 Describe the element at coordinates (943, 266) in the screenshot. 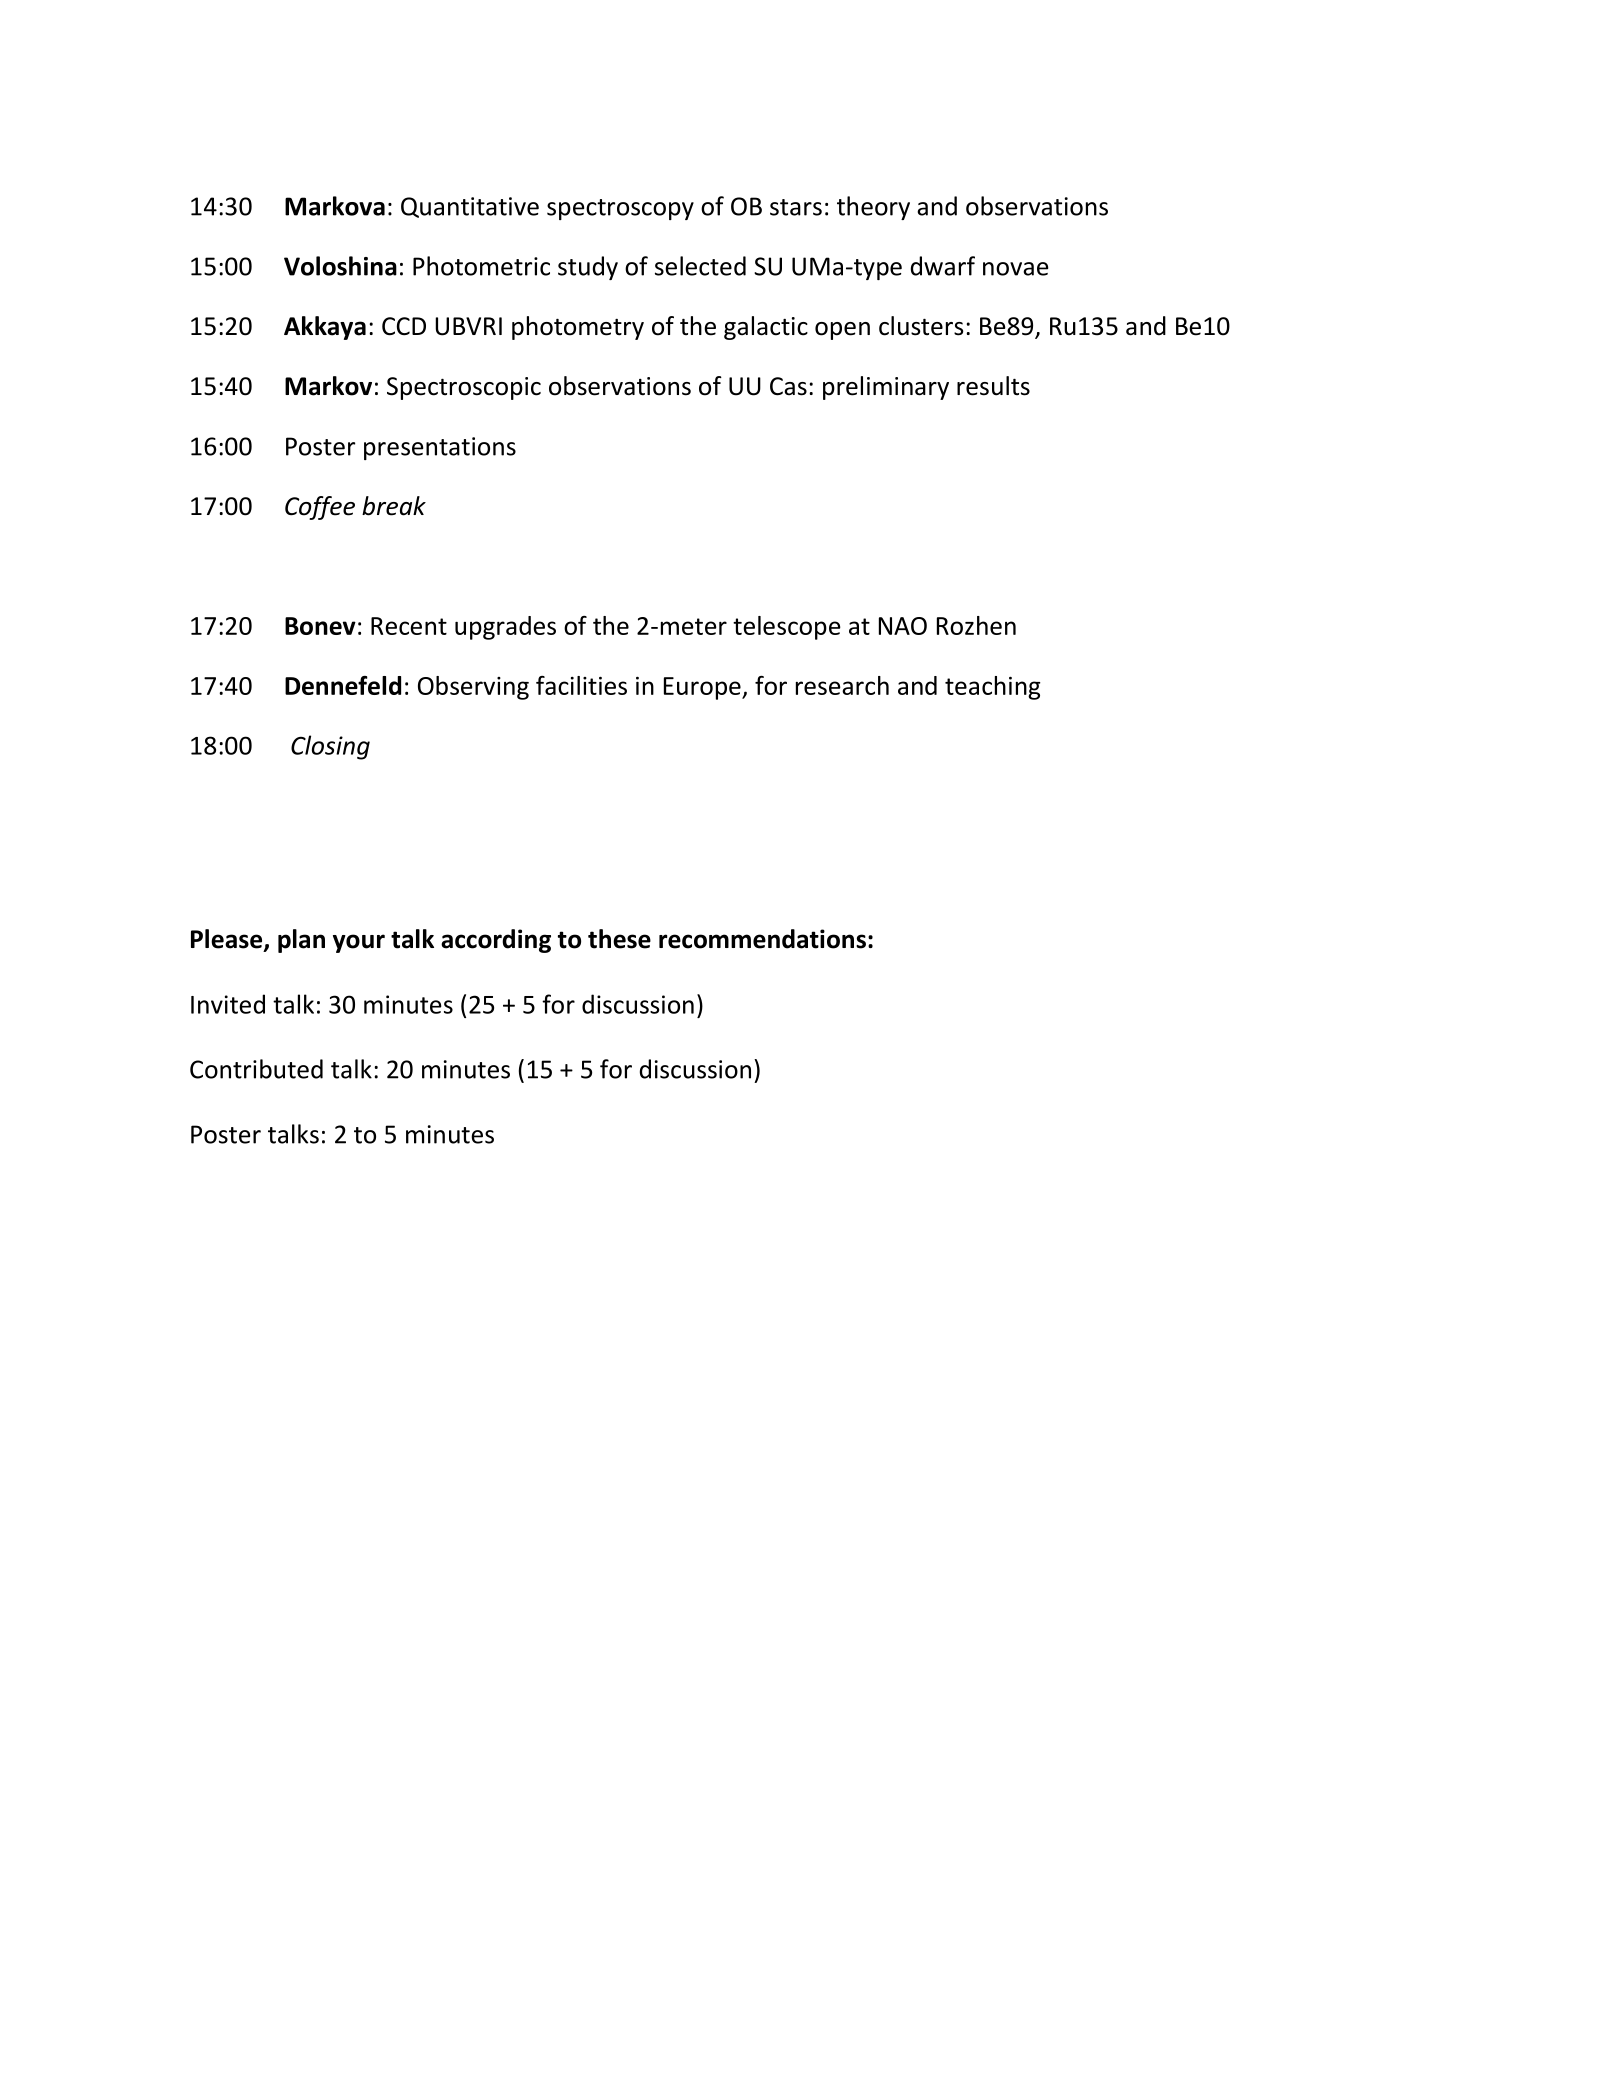

I see `dwarf` at that location.
